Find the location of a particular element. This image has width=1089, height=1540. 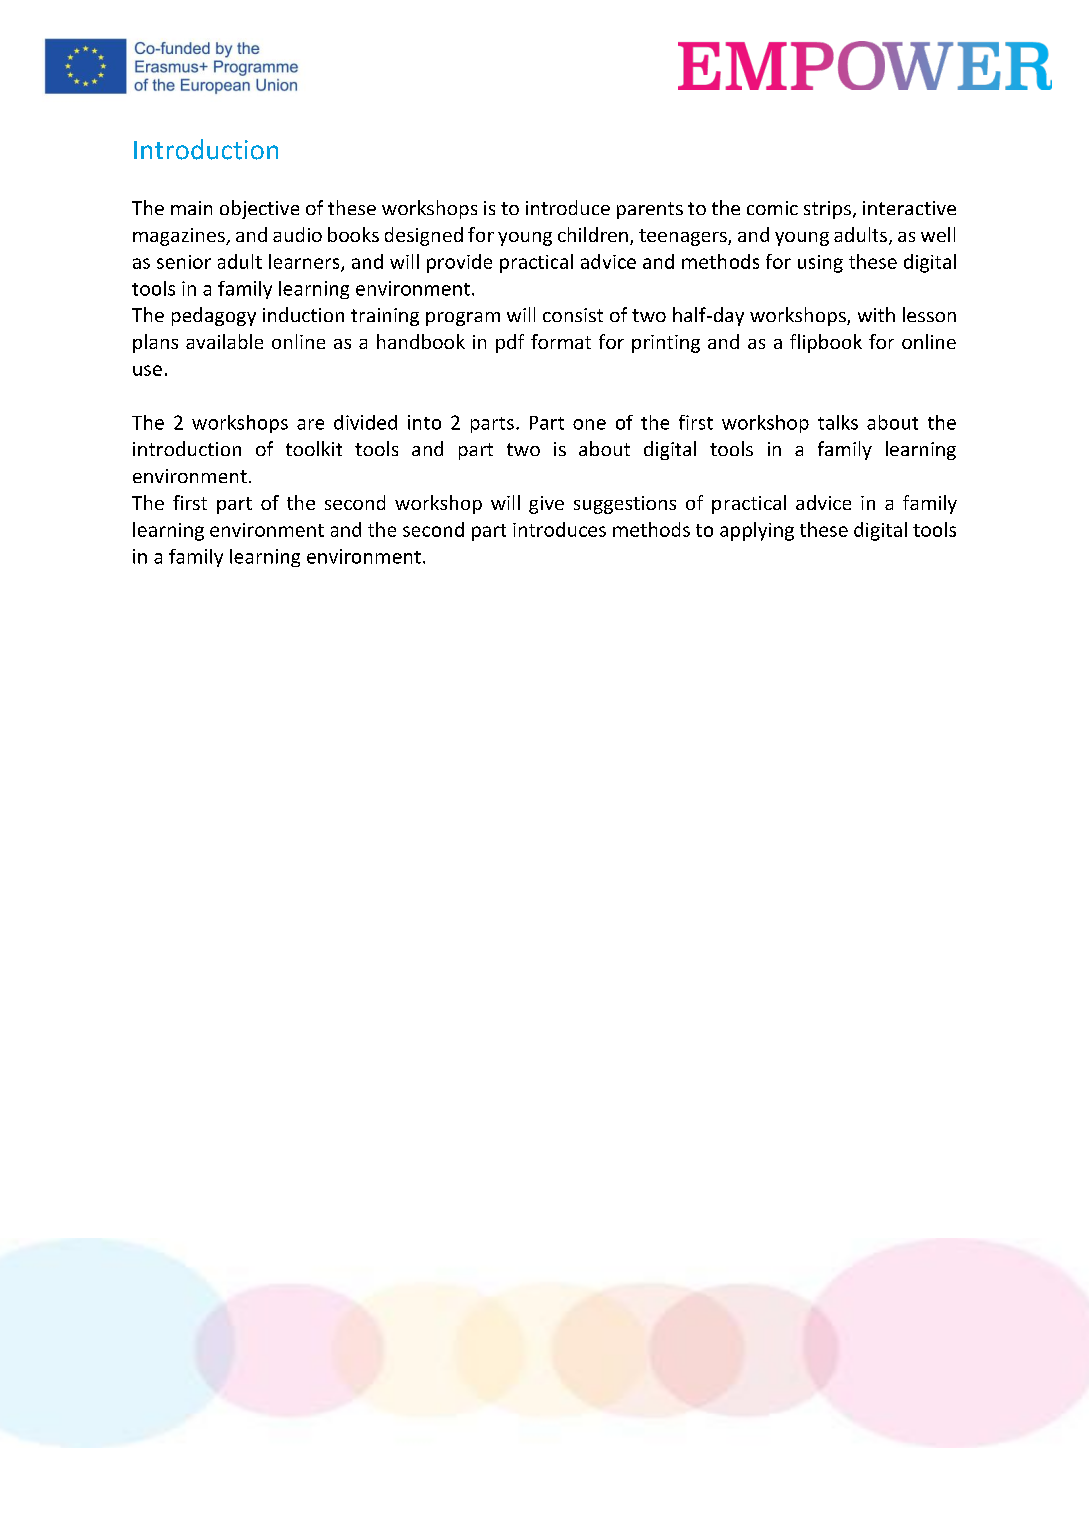

applying is located at coordinates (757, 531).
